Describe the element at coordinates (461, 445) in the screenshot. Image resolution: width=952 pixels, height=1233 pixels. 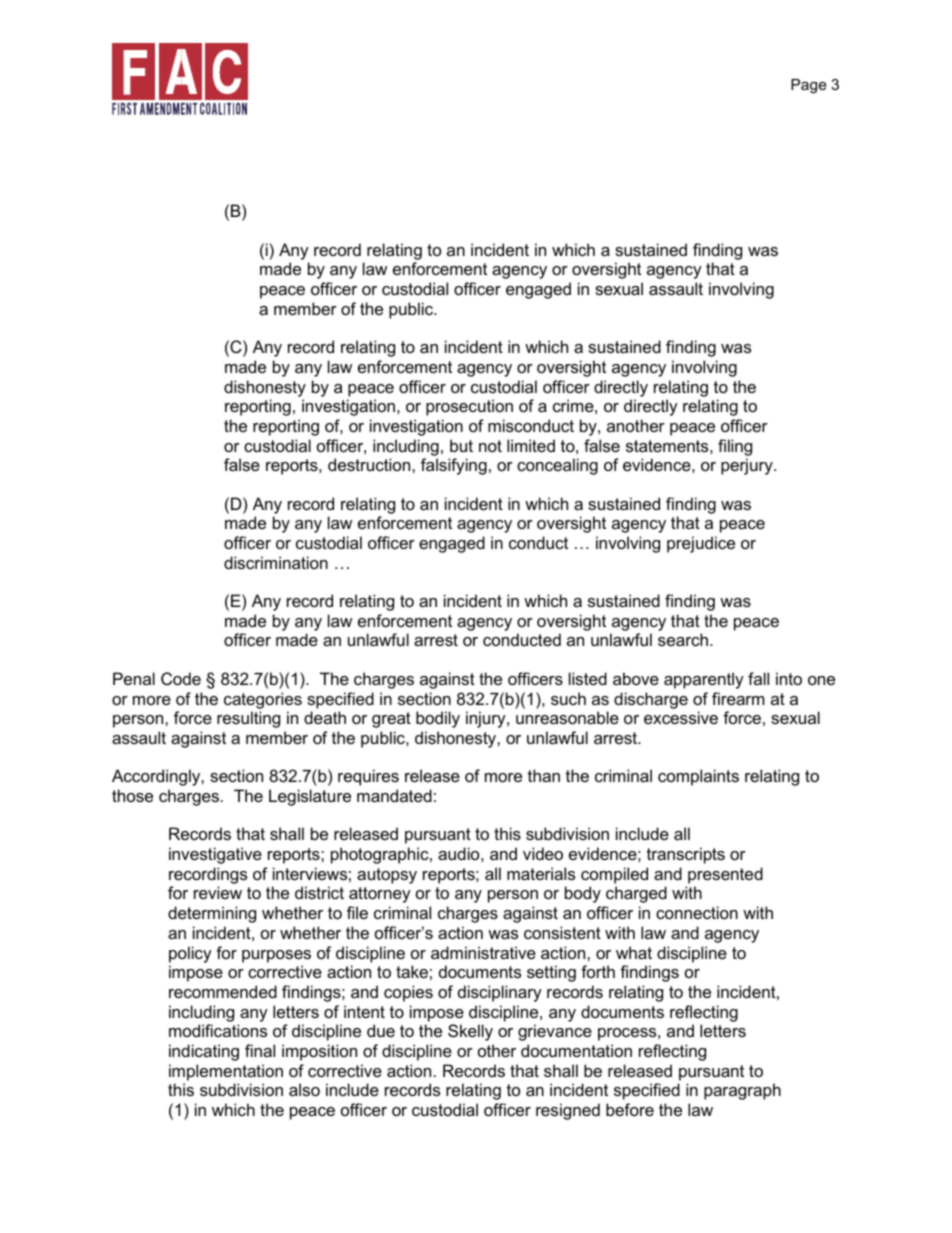
I see `but` at that location.
